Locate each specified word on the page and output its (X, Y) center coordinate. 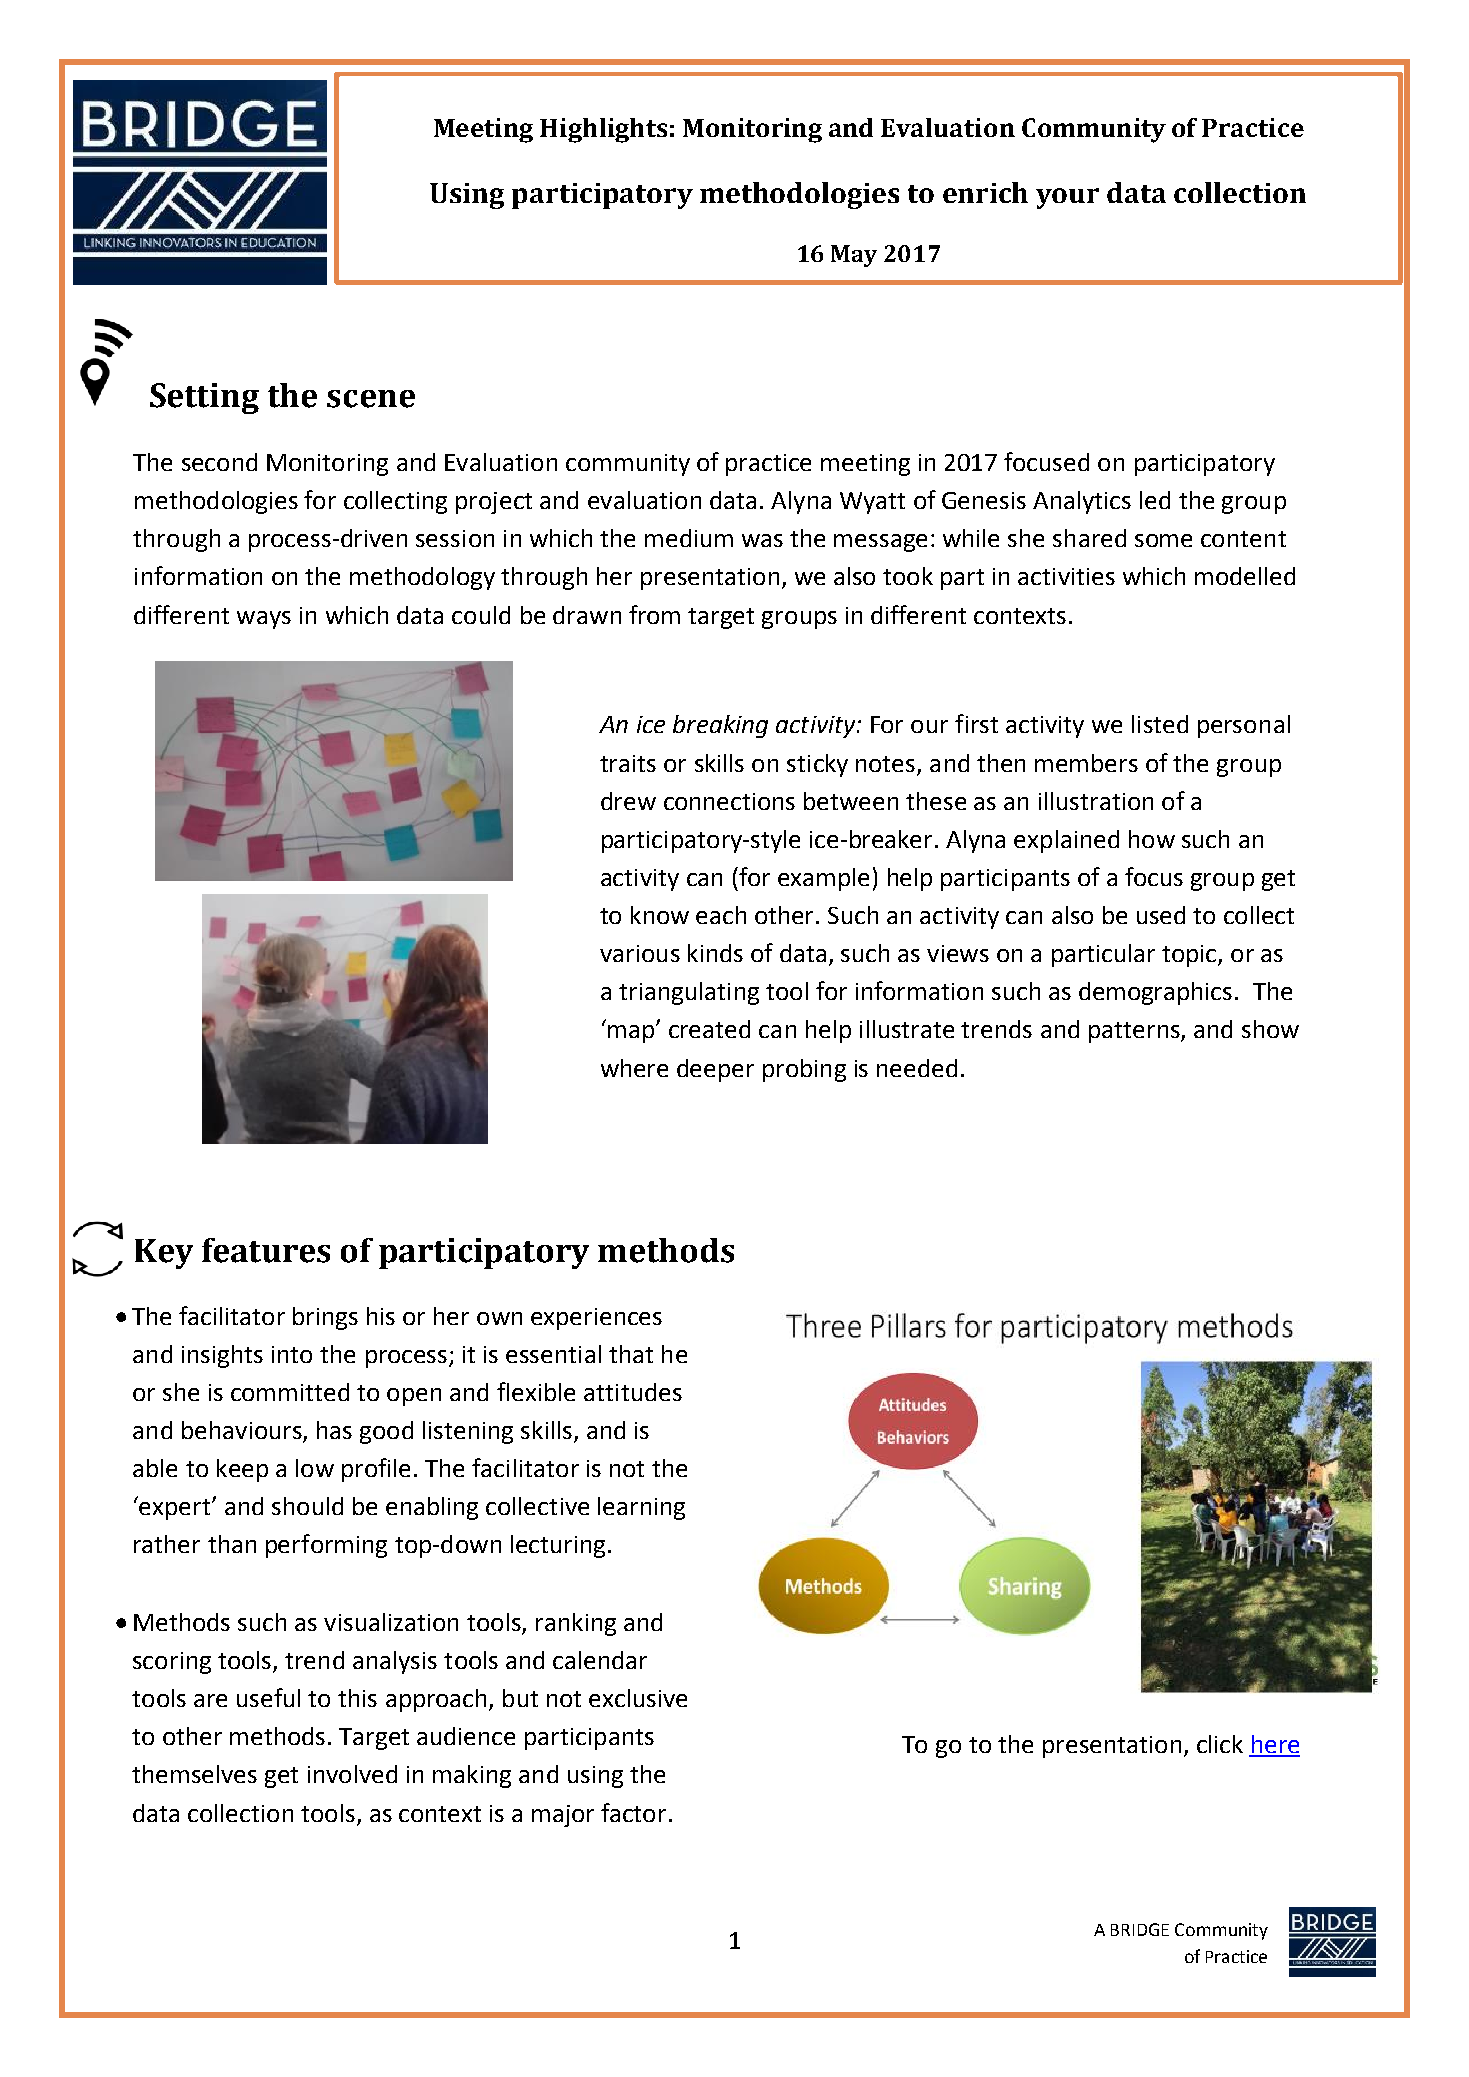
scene (371, 399)
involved (352, 1774)
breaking (720, 726)
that (631, 1354)
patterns (1135, 1032)
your (1067, 198)
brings (325, 1318)
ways (264, 620)
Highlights (603, 130)
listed (1160, 724)
